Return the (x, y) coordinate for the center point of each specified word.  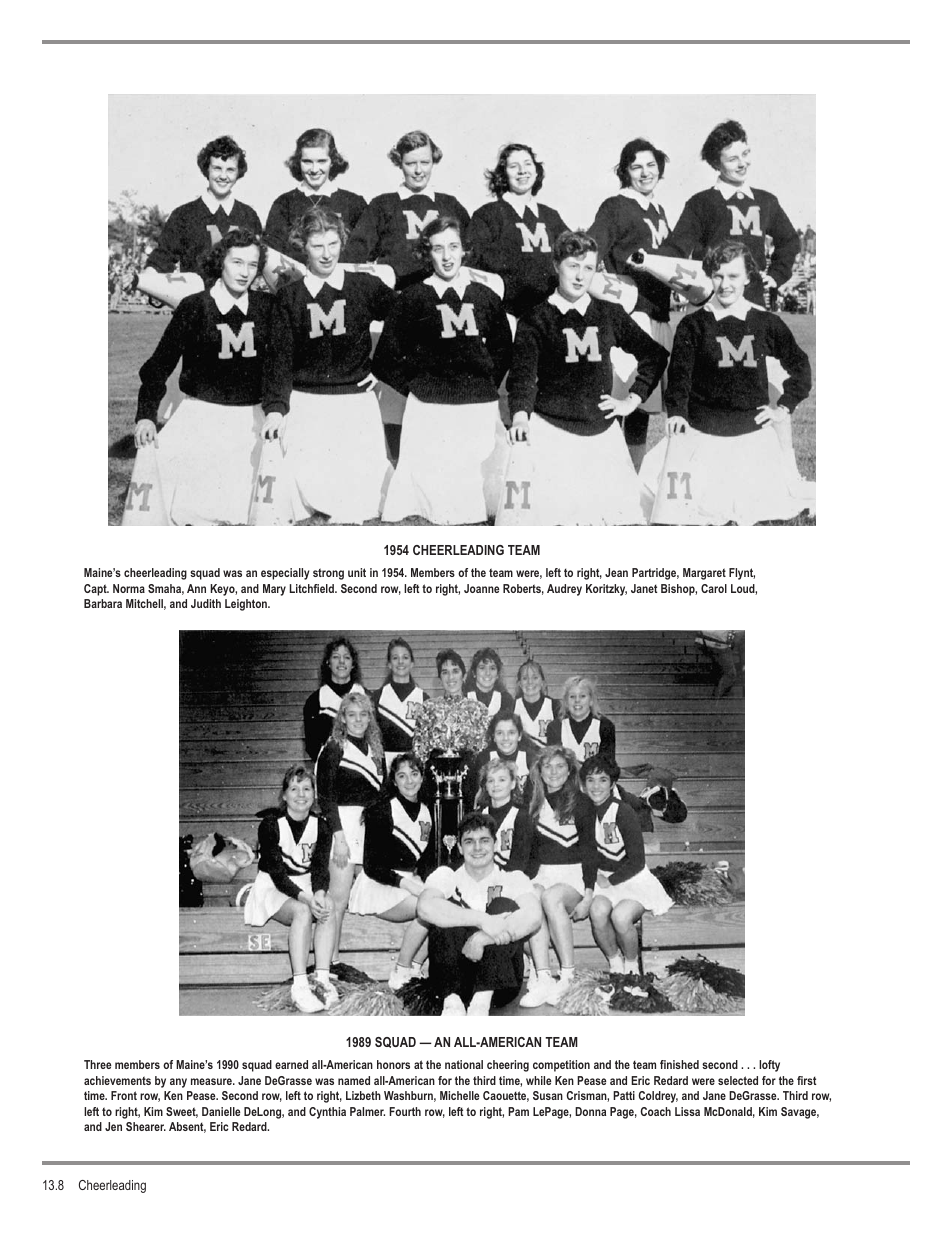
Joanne (481, 588)
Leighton (247, 605)
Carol (714, 588)
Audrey (564, 590)
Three (97, 1064)
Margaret (704, 574)
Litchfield (313, 588)
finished (679, 1064)
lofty (769, 1066)
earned (291, 1064)
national (464, 1064)
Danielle (221, 1111)
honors (393, 1064)
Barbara (103, 603)
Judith (206, 603)
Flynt (742, 574)
